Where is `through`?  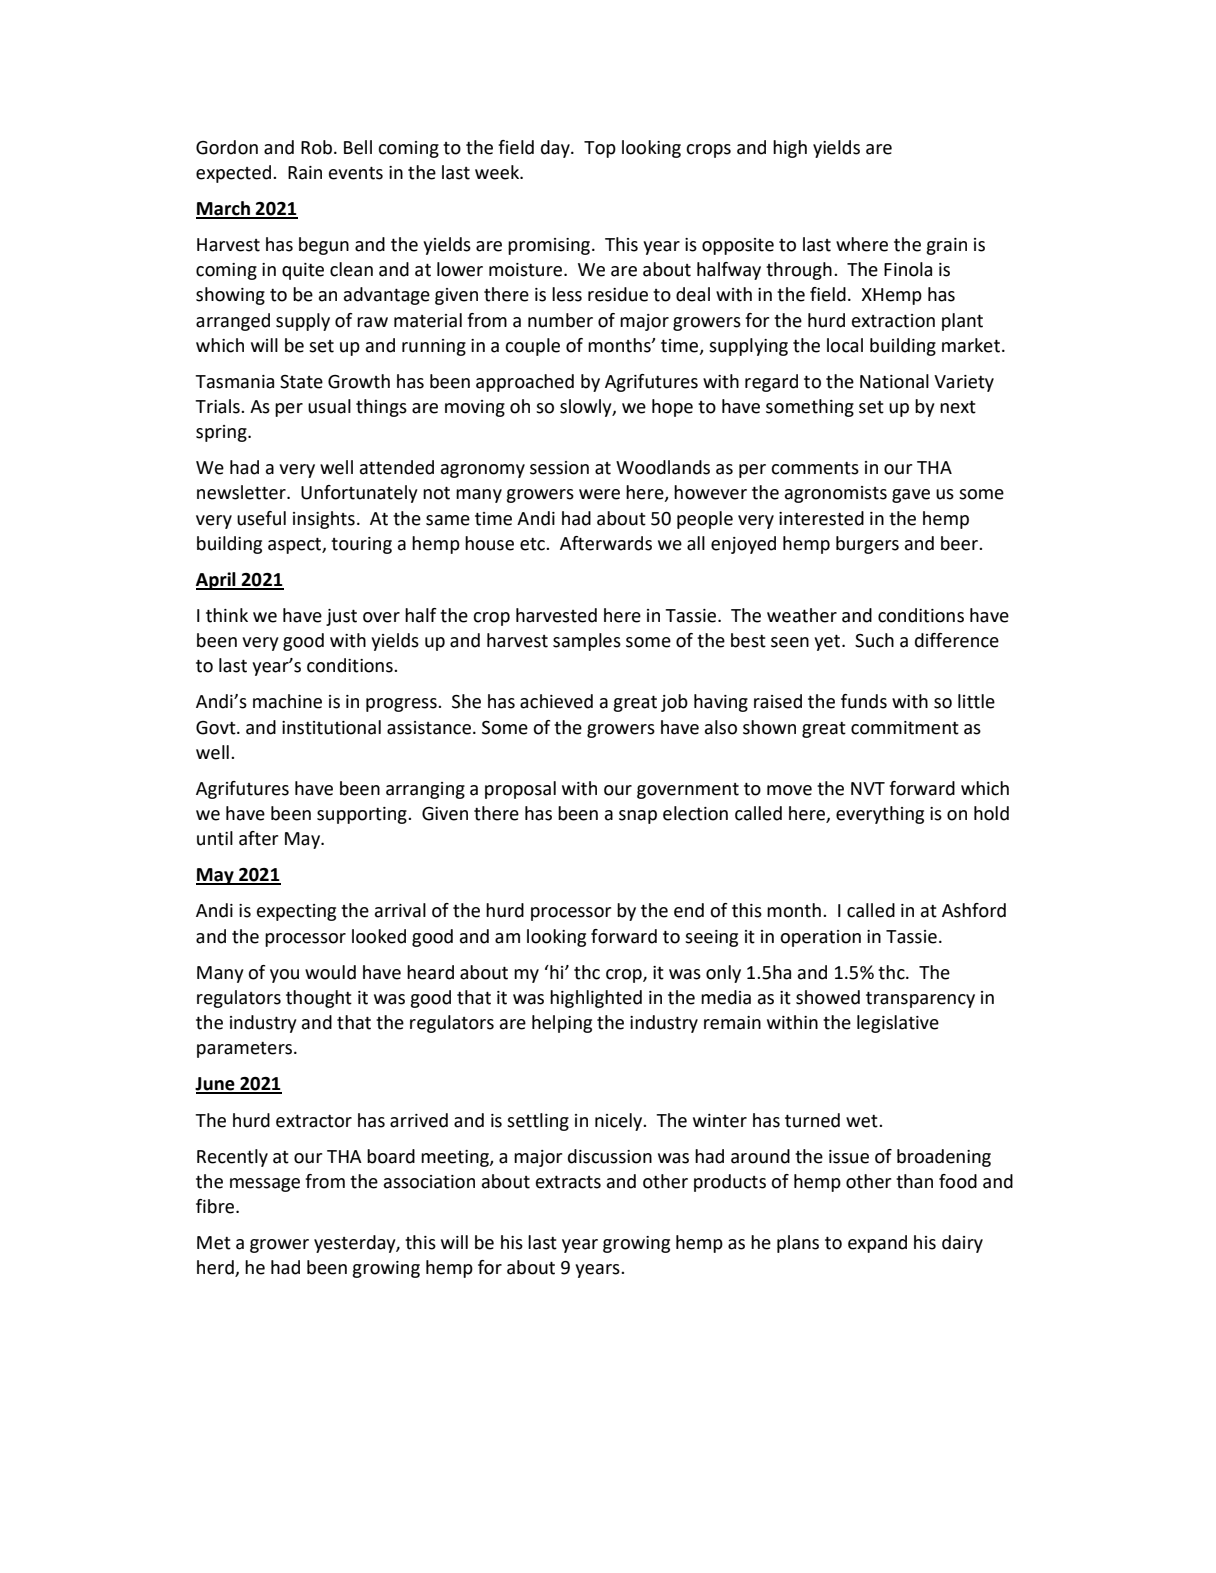
through is located at coordinates (799, 271).
